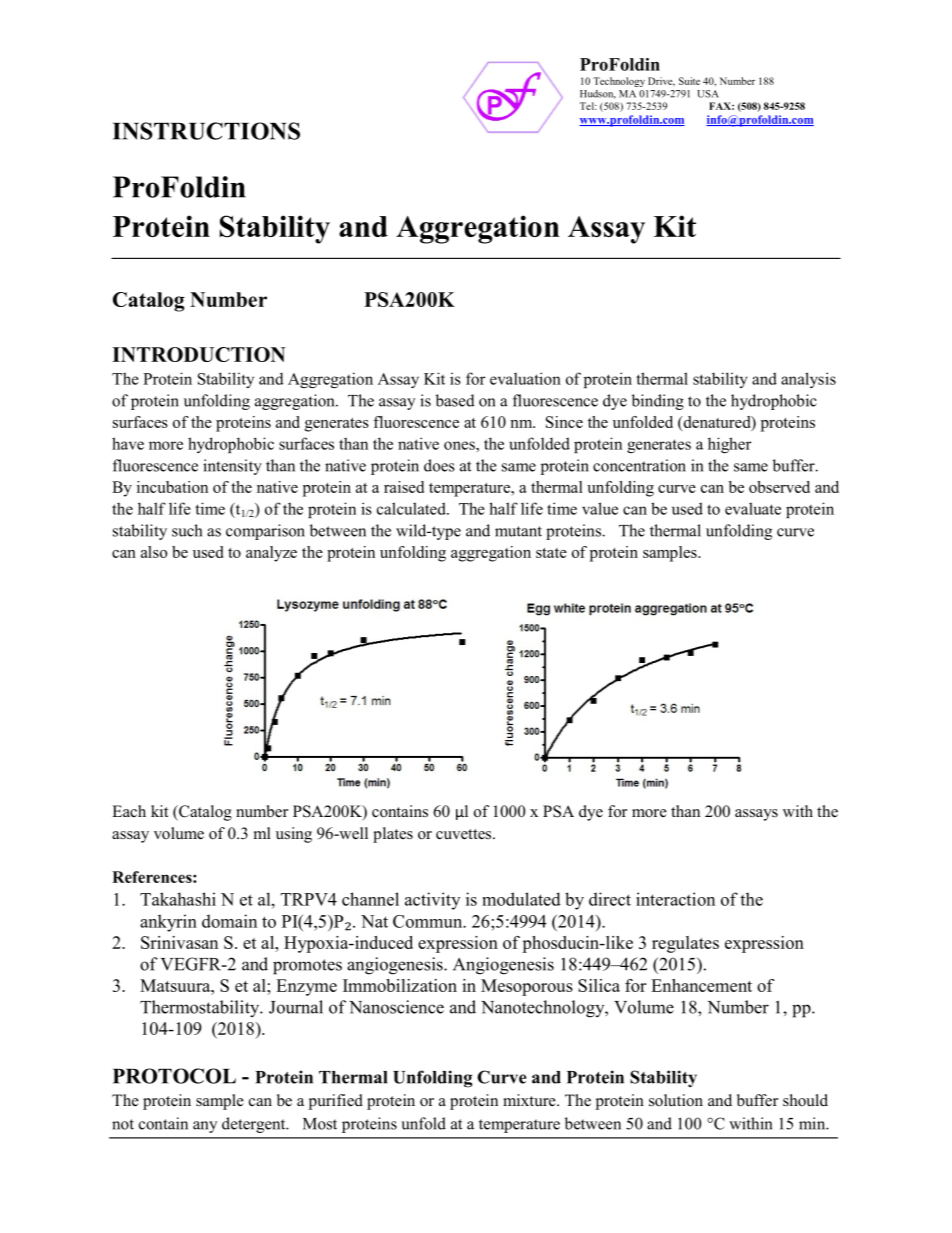 The width and height of the screenshot is (952, 1233). What do you see at coordinates (439, 465) in the screenshot?
I see `does` at bounding box center [439, 465].
